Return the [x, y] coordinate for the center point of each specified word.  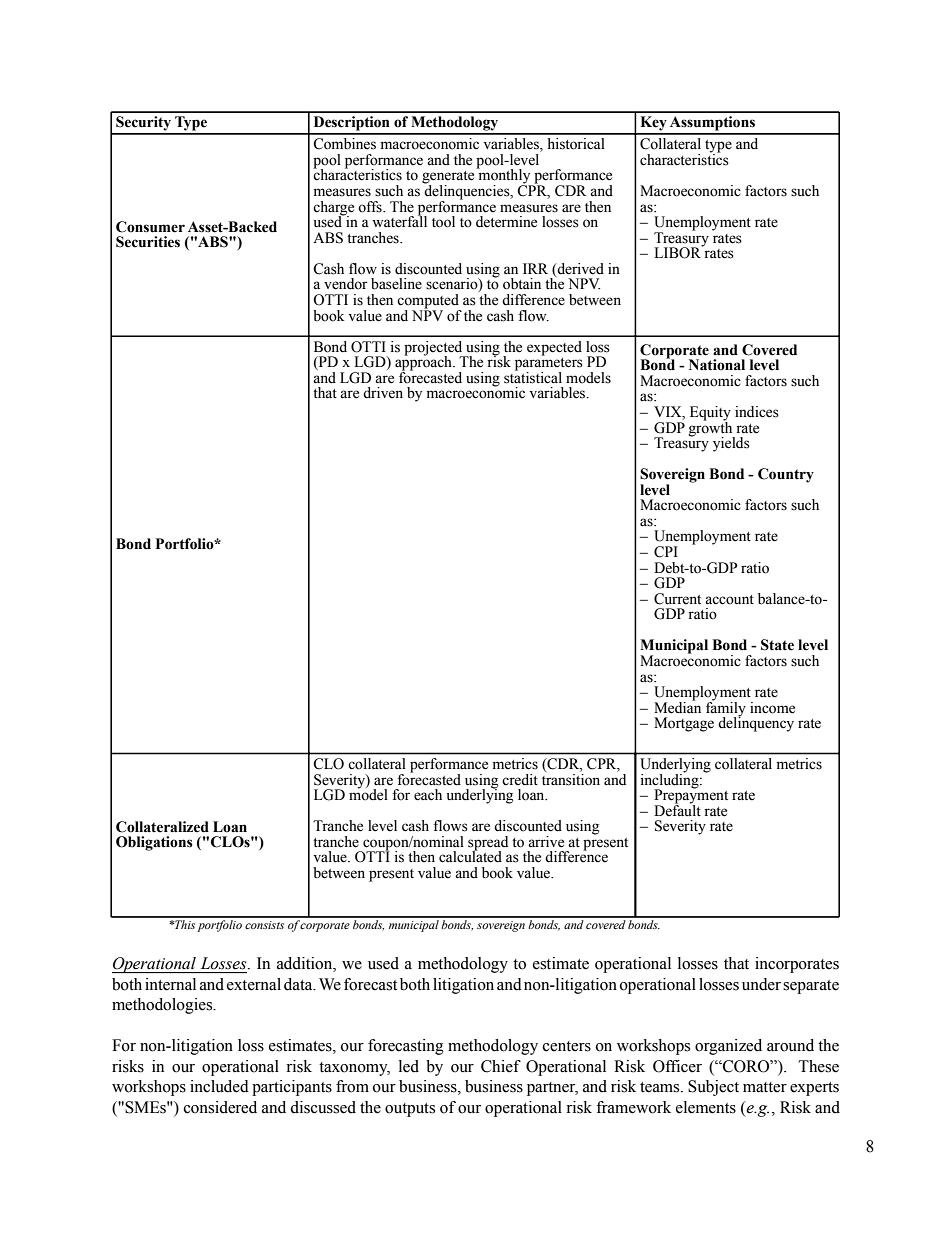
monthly [504, 176]
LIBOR [678, 252]
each [428, 795]
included [219, 1086]
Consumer [150, 227]
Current [677, 599]
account [729, 600]
